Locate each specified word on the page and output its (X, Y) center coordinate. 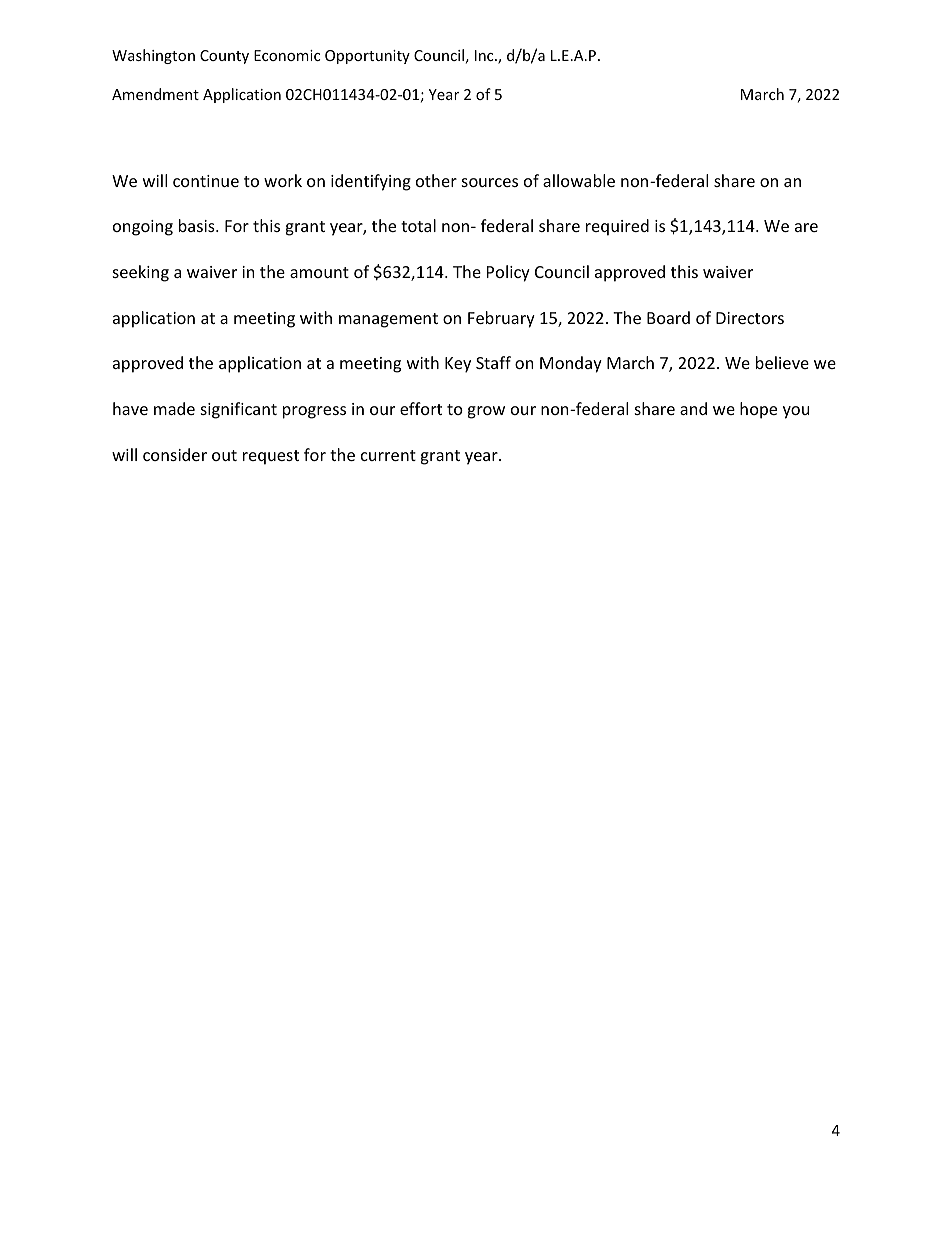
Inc (485, 55)
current (388, 455)
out (224, 455)
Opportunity (367, 57)
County (224, 57)
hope (758, 410)
